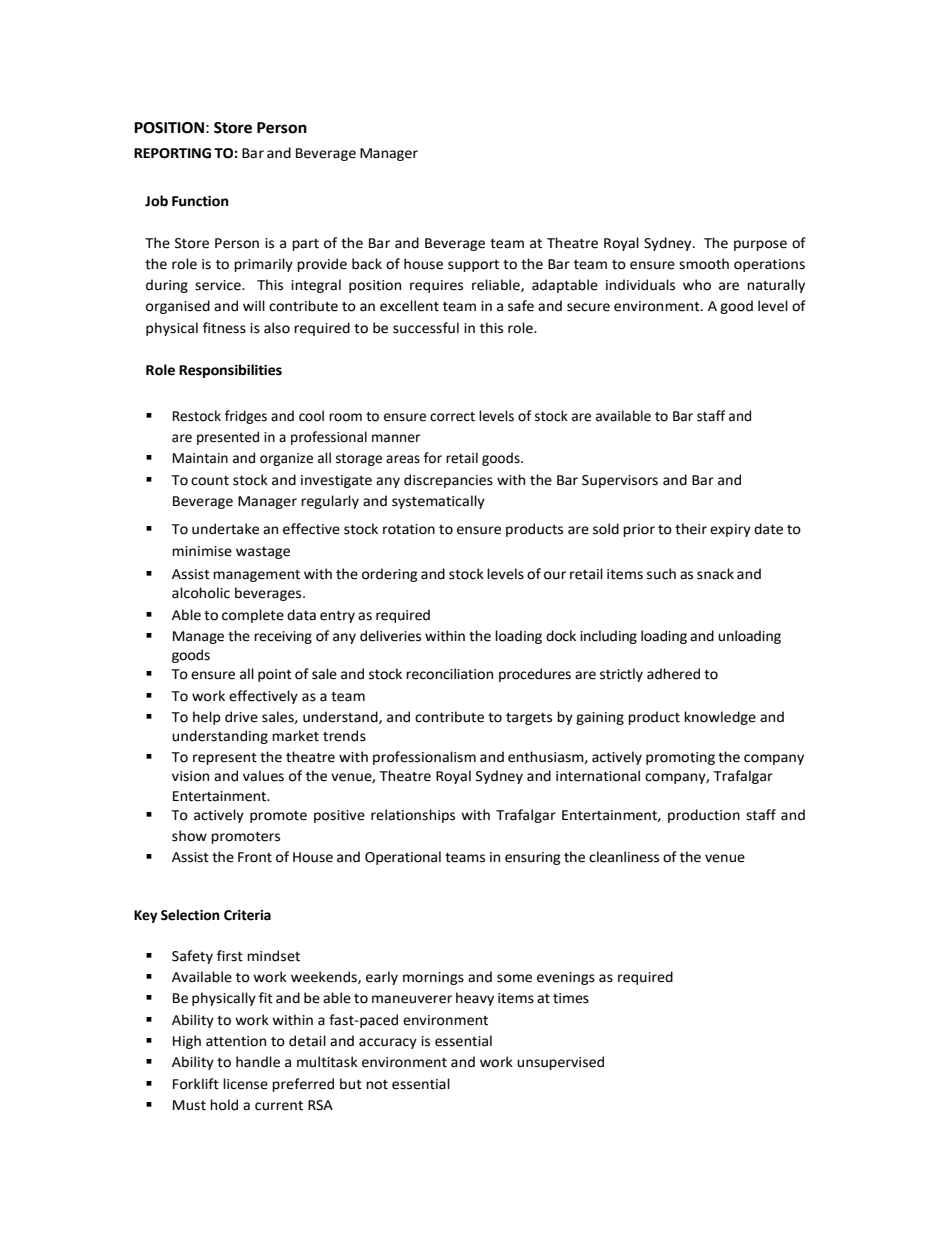  Describe the element at coordinates (673, 674) in the screenshot. I see `adhered` at that location.
